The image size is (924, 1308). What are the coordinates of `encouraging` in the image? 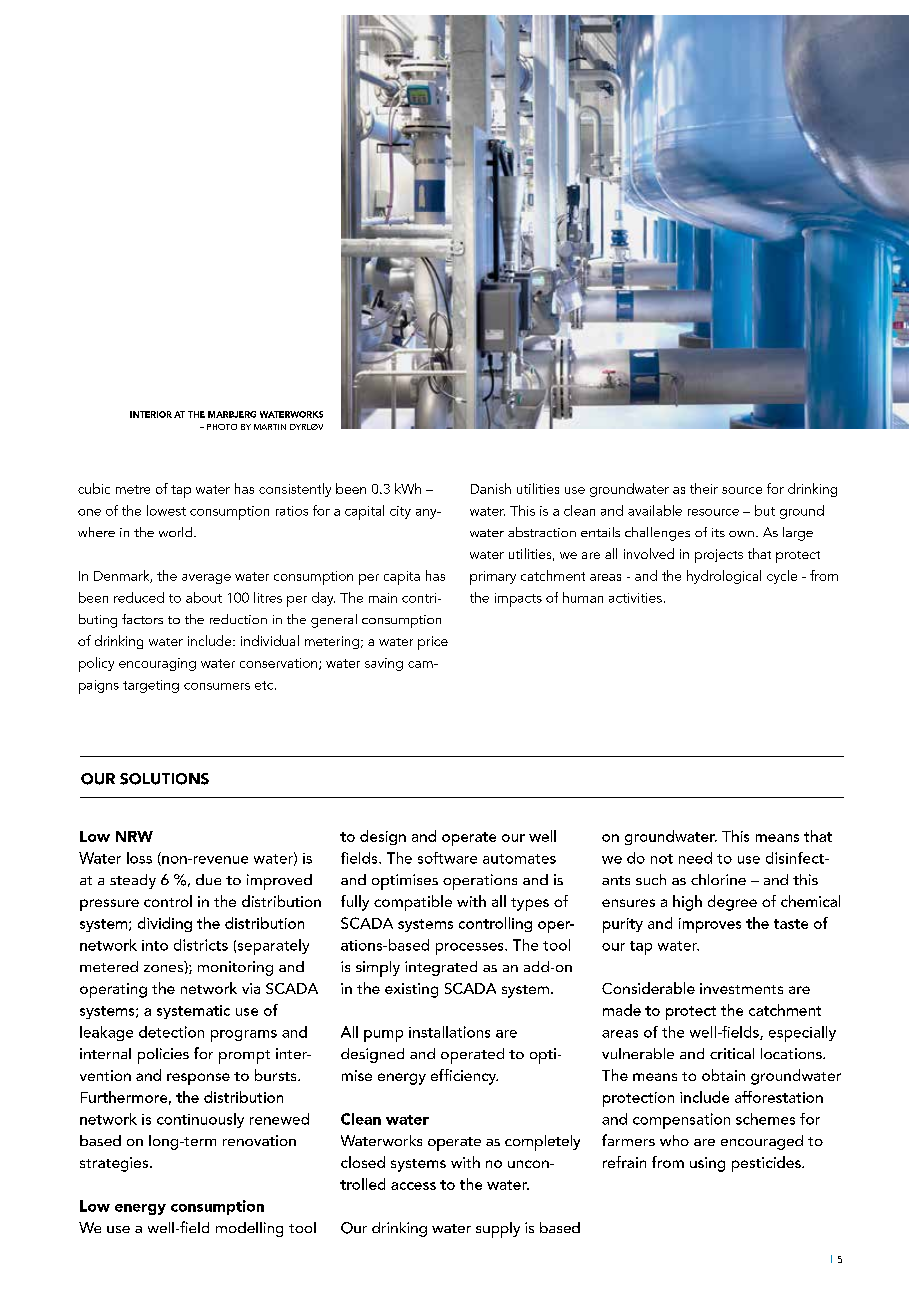 It's located at (157, 664).
